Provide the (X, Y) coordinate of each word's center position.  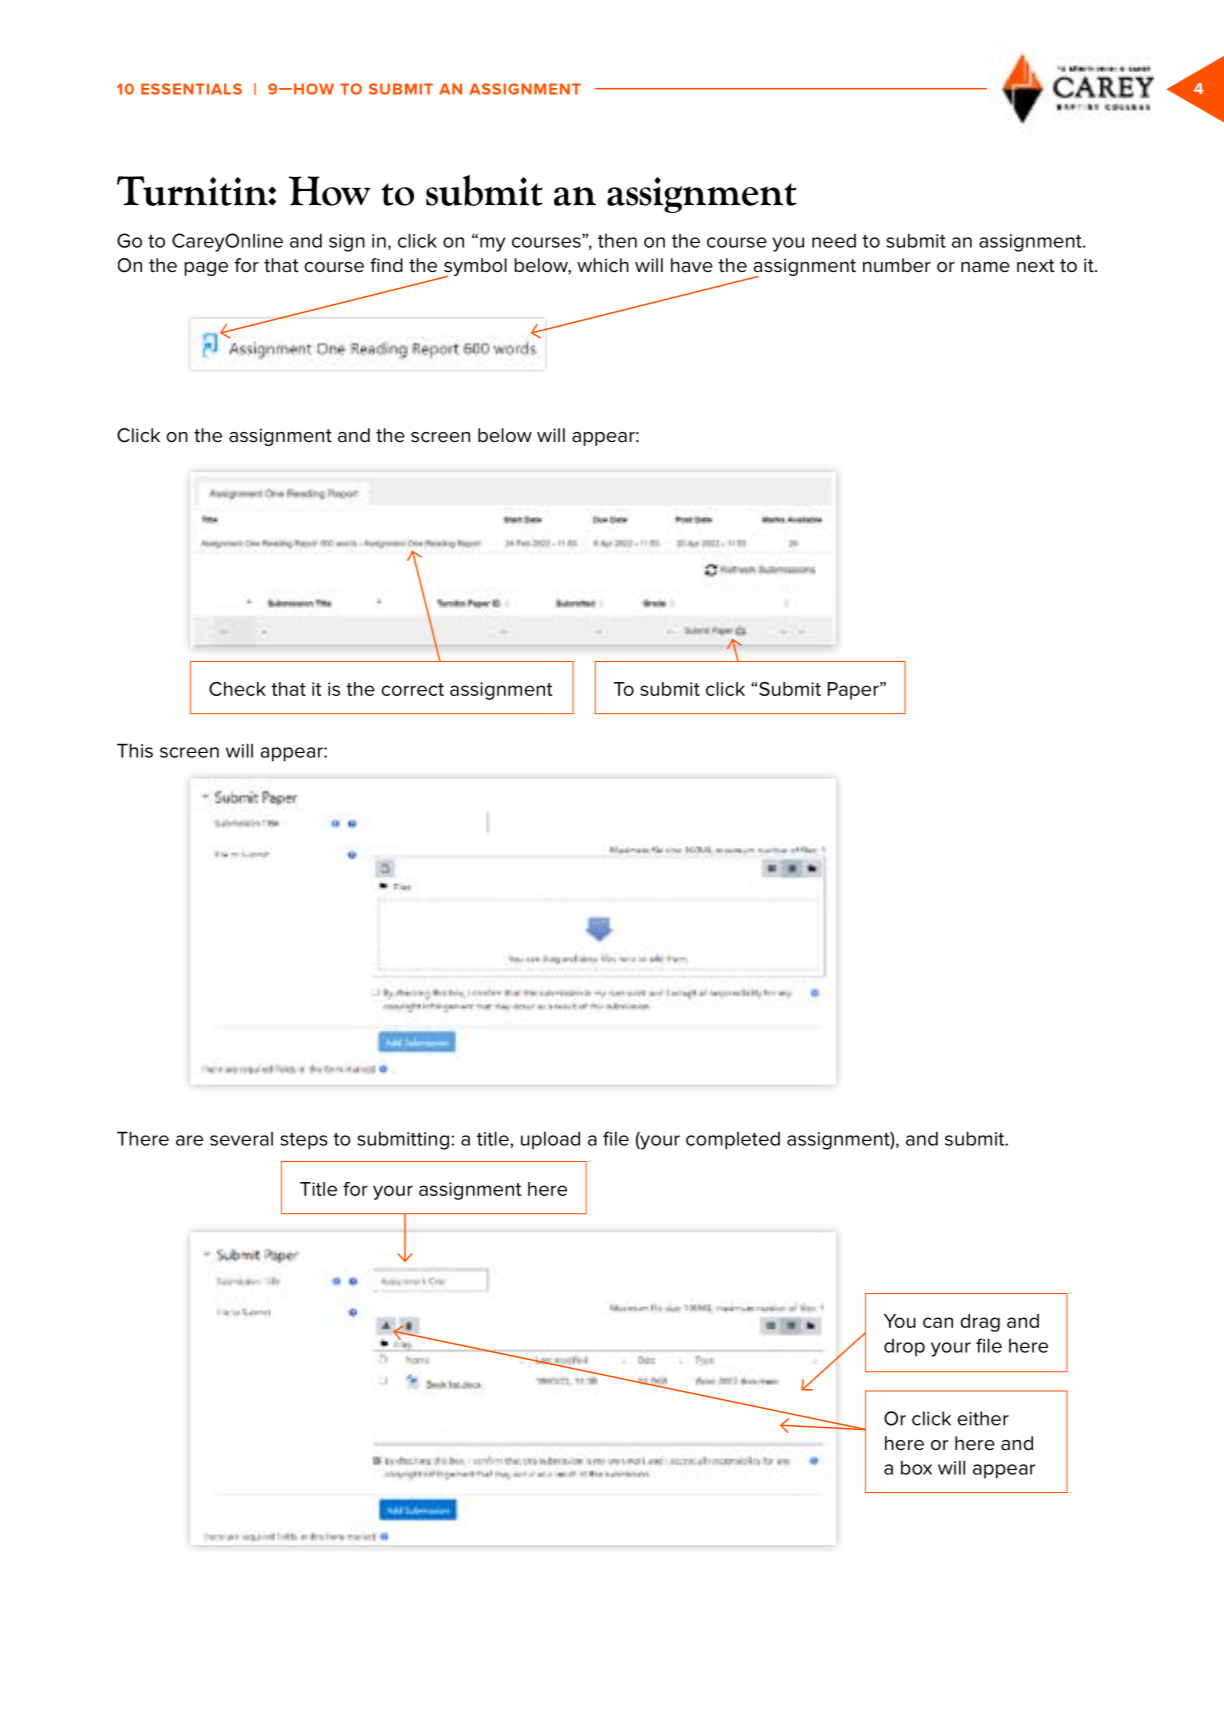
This (135, 750)
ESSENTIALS (191, 89)
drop (904, 1348)
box (916, 1467)
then (617, 241)
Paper (854, 691)
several (241, 1139)
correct (412, 689)
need (834, 241)
